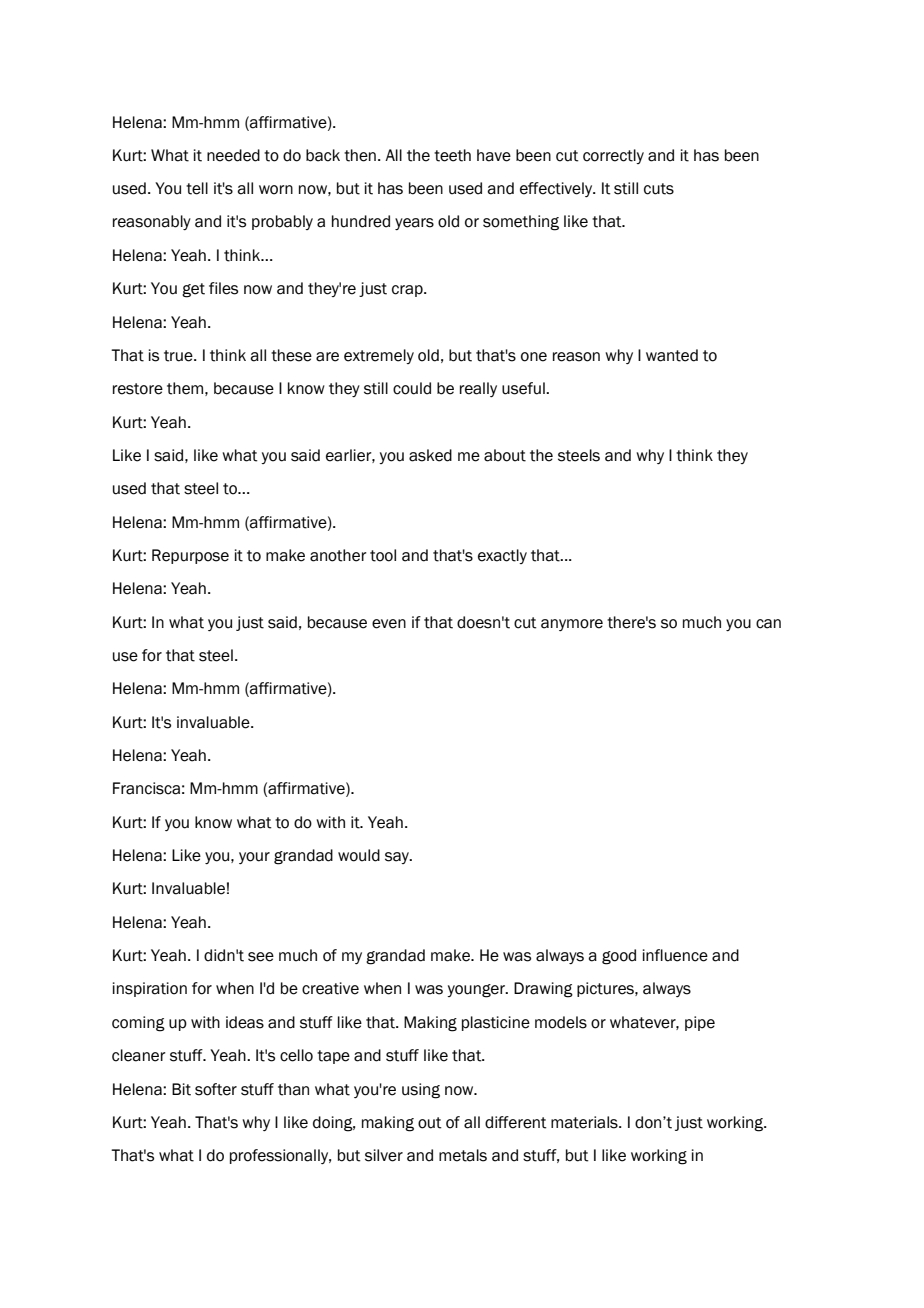 Image resolution: width=924 pixels, height=1308 pixels. What do you see at coordinates (197, 188) in the screenshot?
I see `tell` at bounding box center [197, 188].
